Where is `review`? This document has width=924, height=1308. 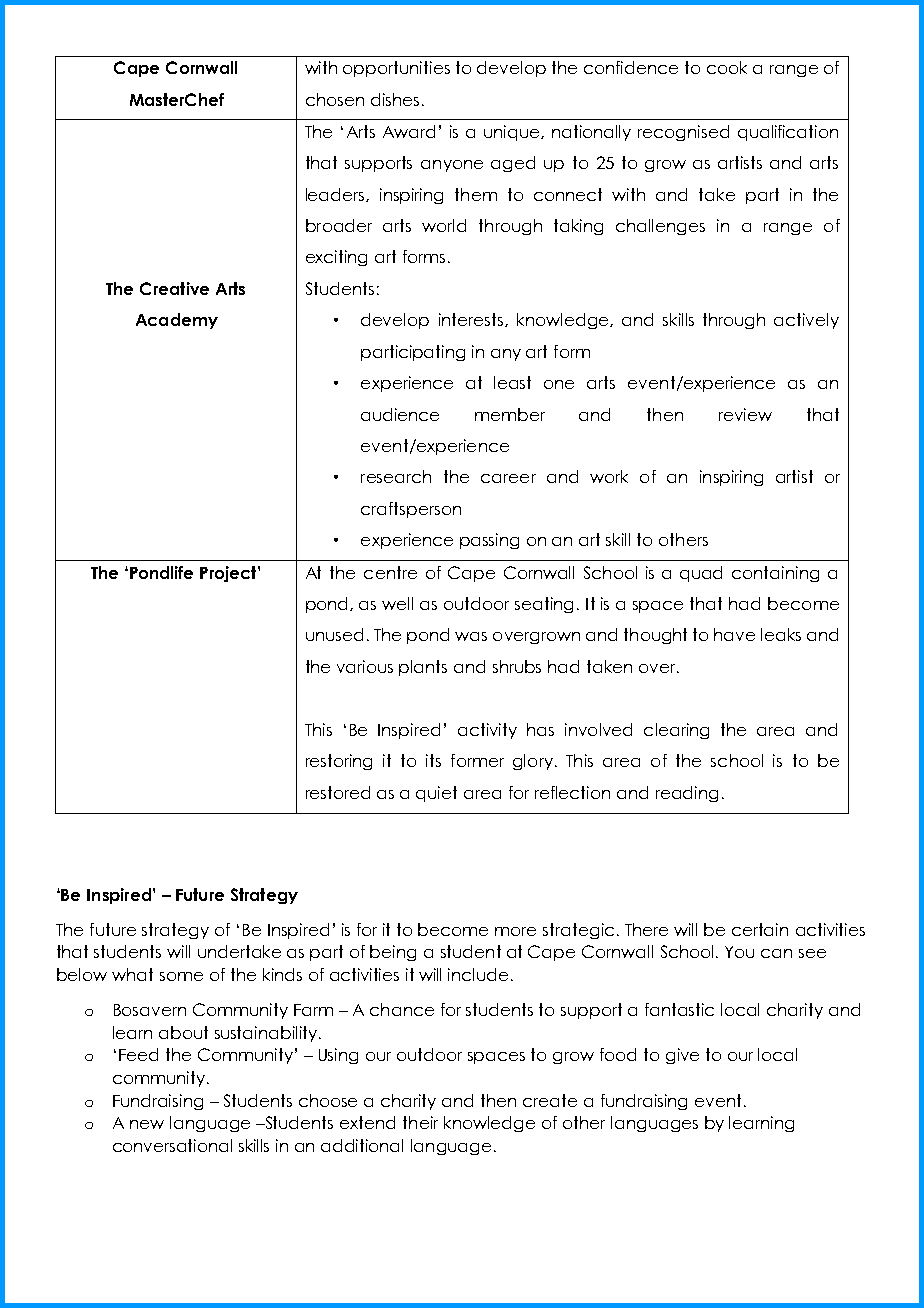 review is located at coordinates (745, 414).
